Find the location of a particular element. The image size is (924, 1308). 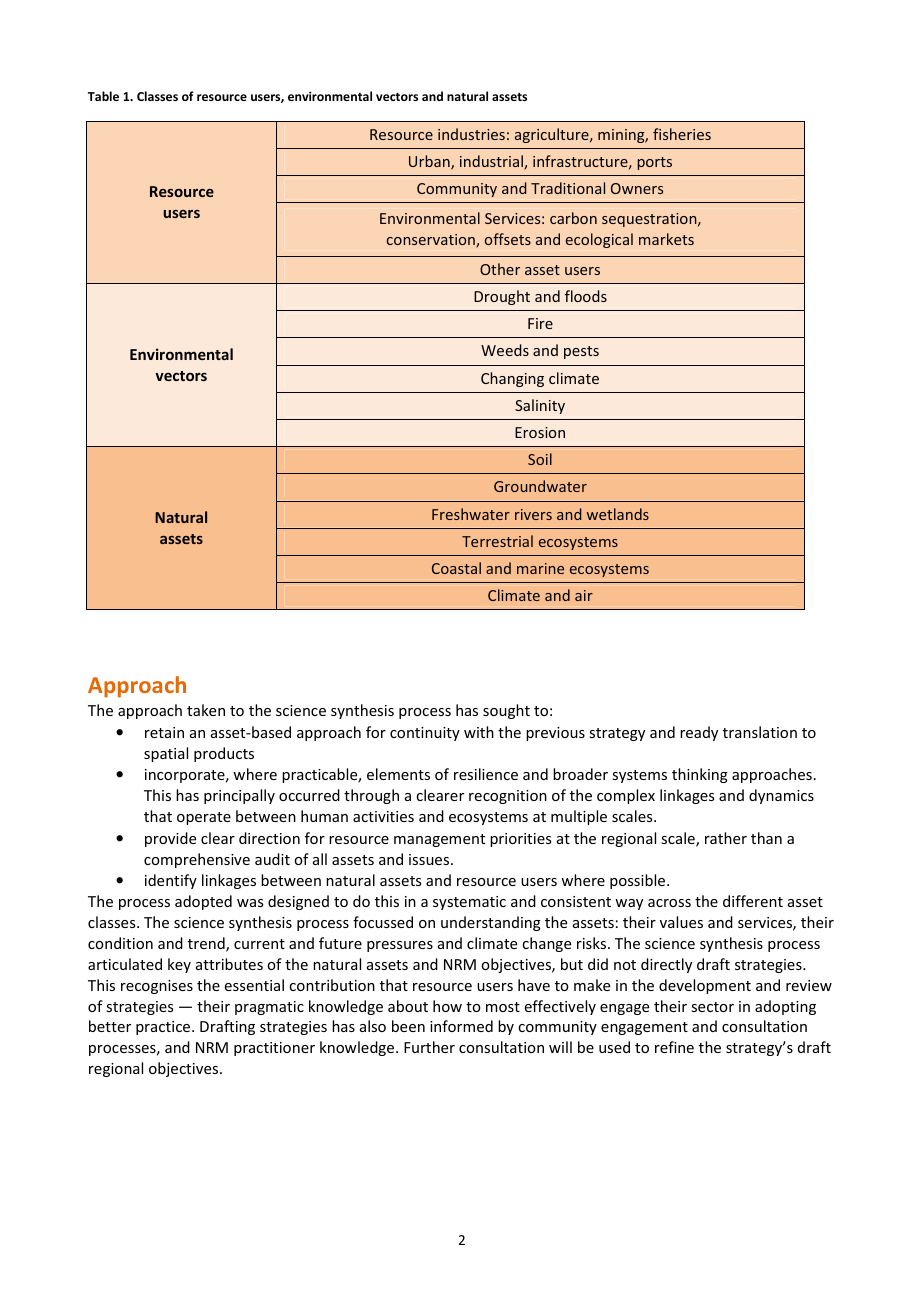

practice is located at coordinates (164, 1028).
